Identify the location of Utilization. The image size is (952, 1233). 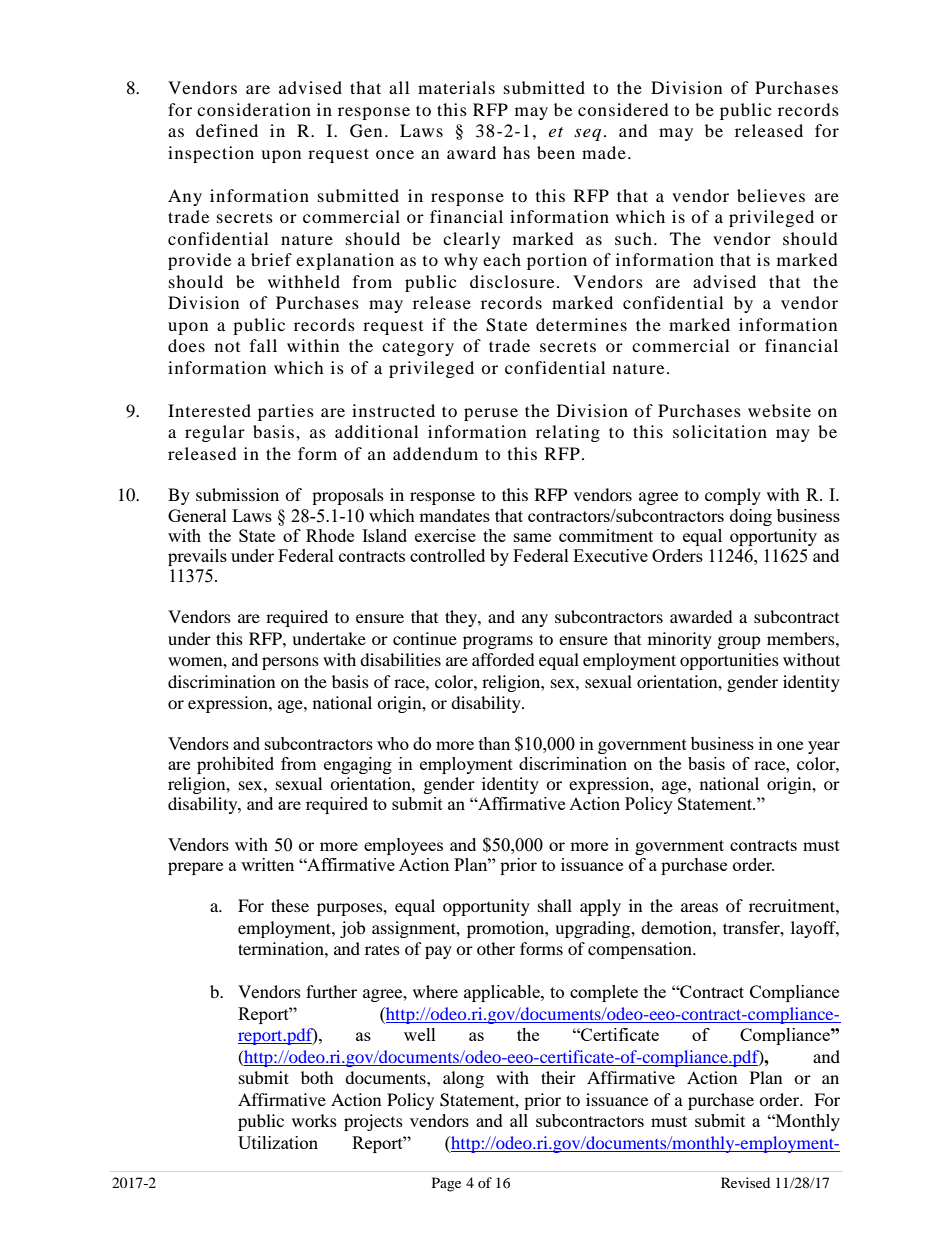
(278, 1142).
